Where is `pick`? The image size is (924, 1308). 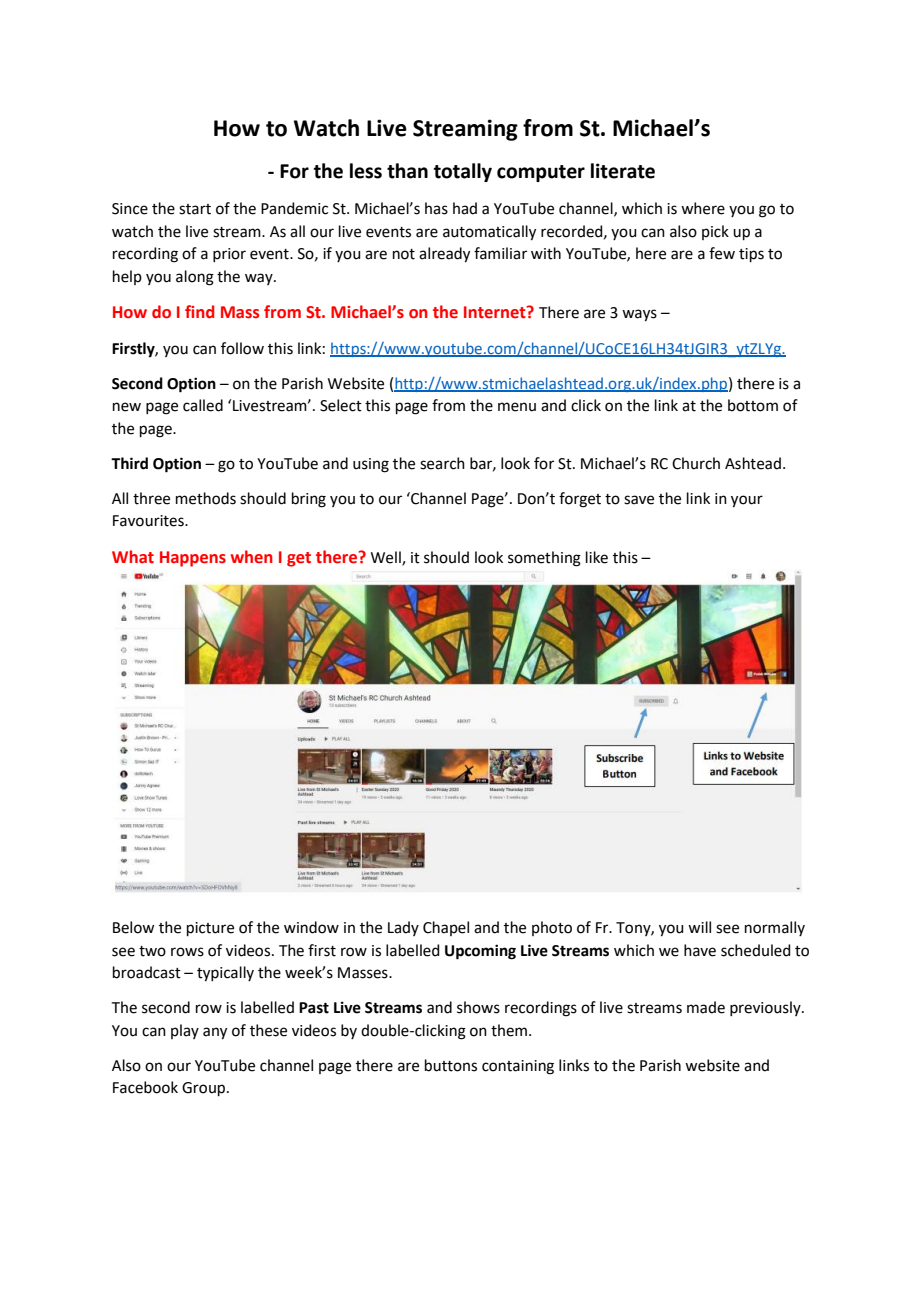 pick is located at coordinates (715, 232).
